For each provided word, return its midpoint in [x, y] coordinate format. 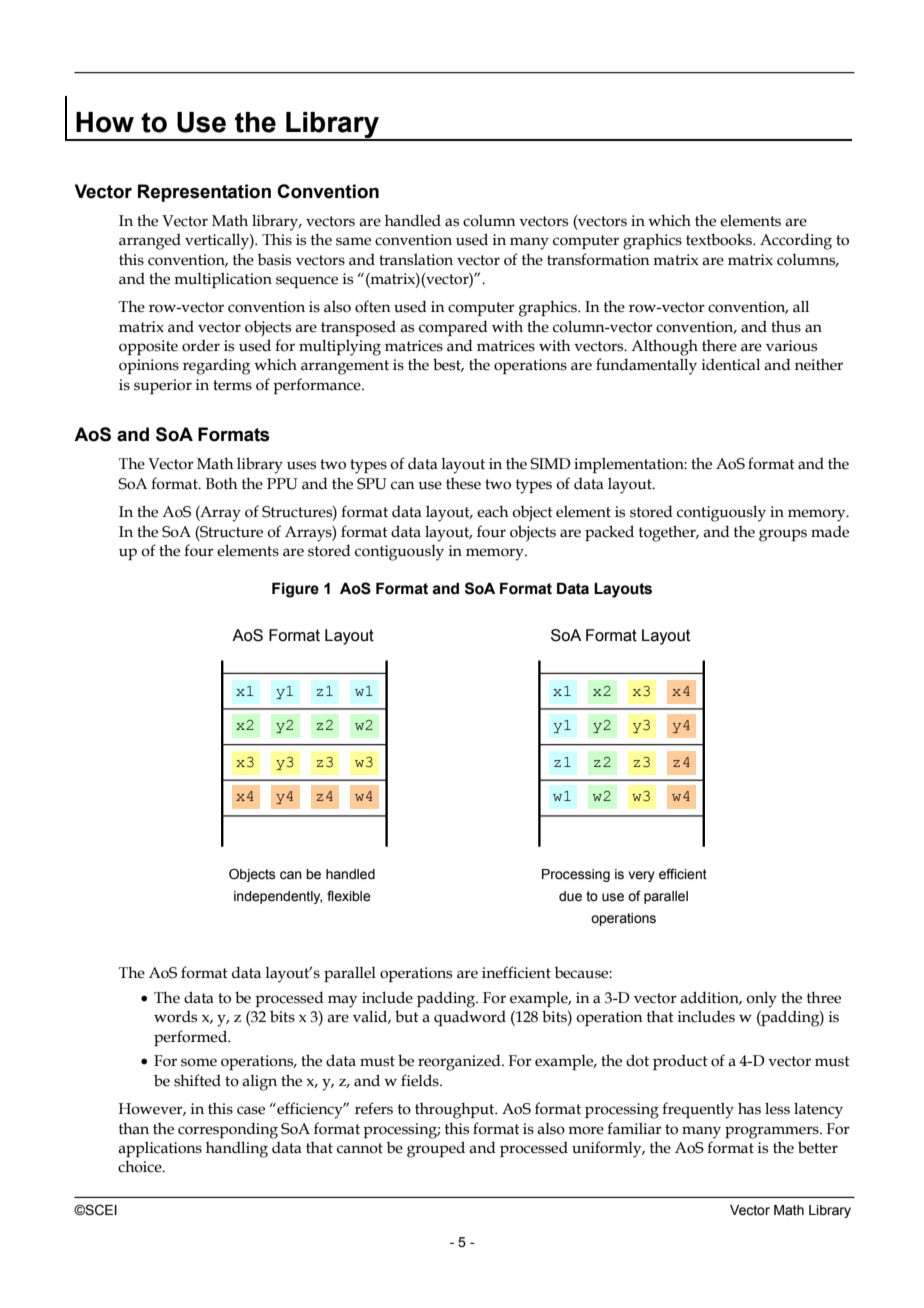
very [641, 876]
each [493, 512]
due [570, 896]
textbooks [720, 239]
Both [222, 484]
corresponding [228, 1130]
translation [416, 259]
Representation [204, 193]
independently [278, 897]
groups [783, 535]
